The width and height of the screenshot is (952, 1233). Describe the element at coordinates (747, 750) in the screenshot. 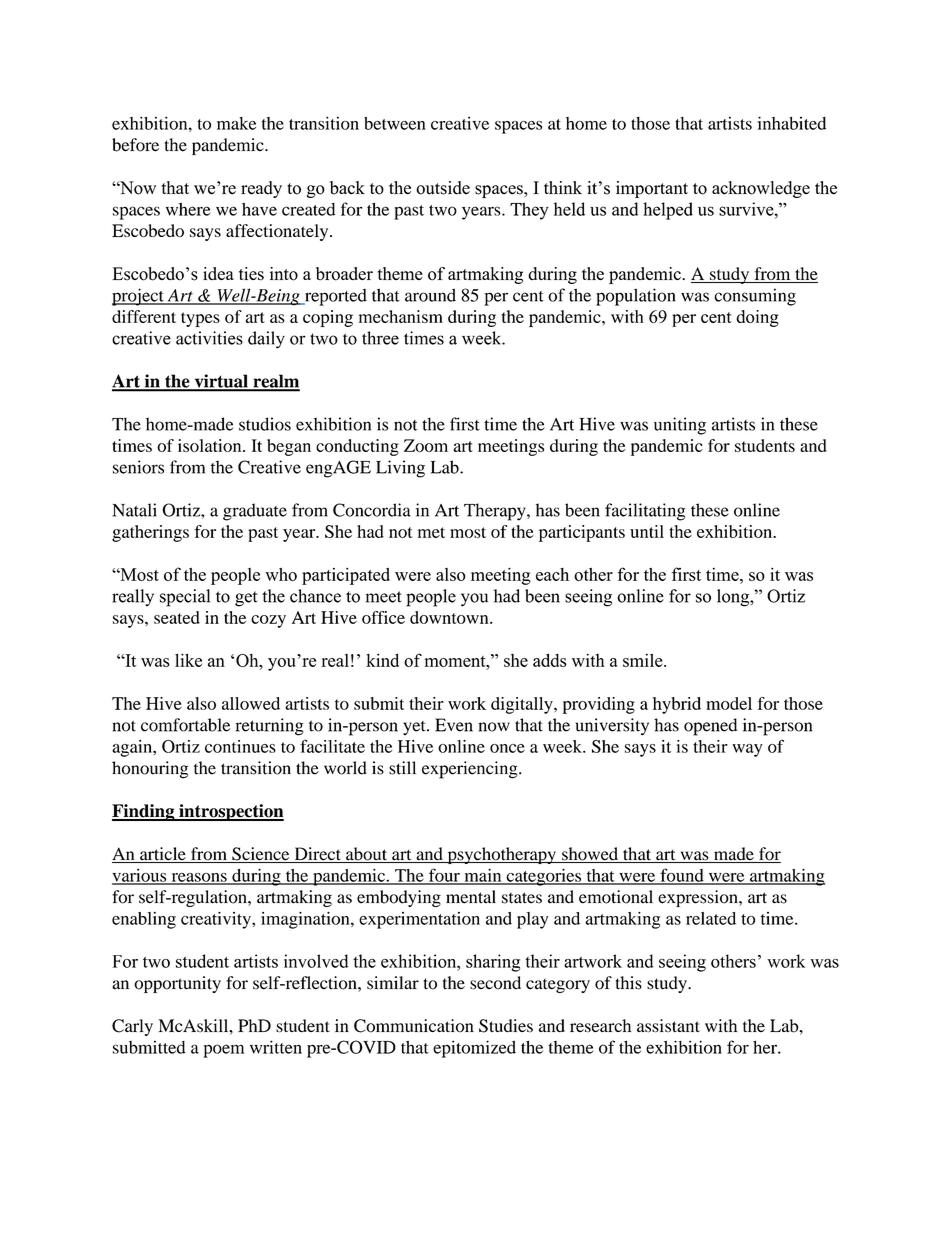

I see `way` at that location.
